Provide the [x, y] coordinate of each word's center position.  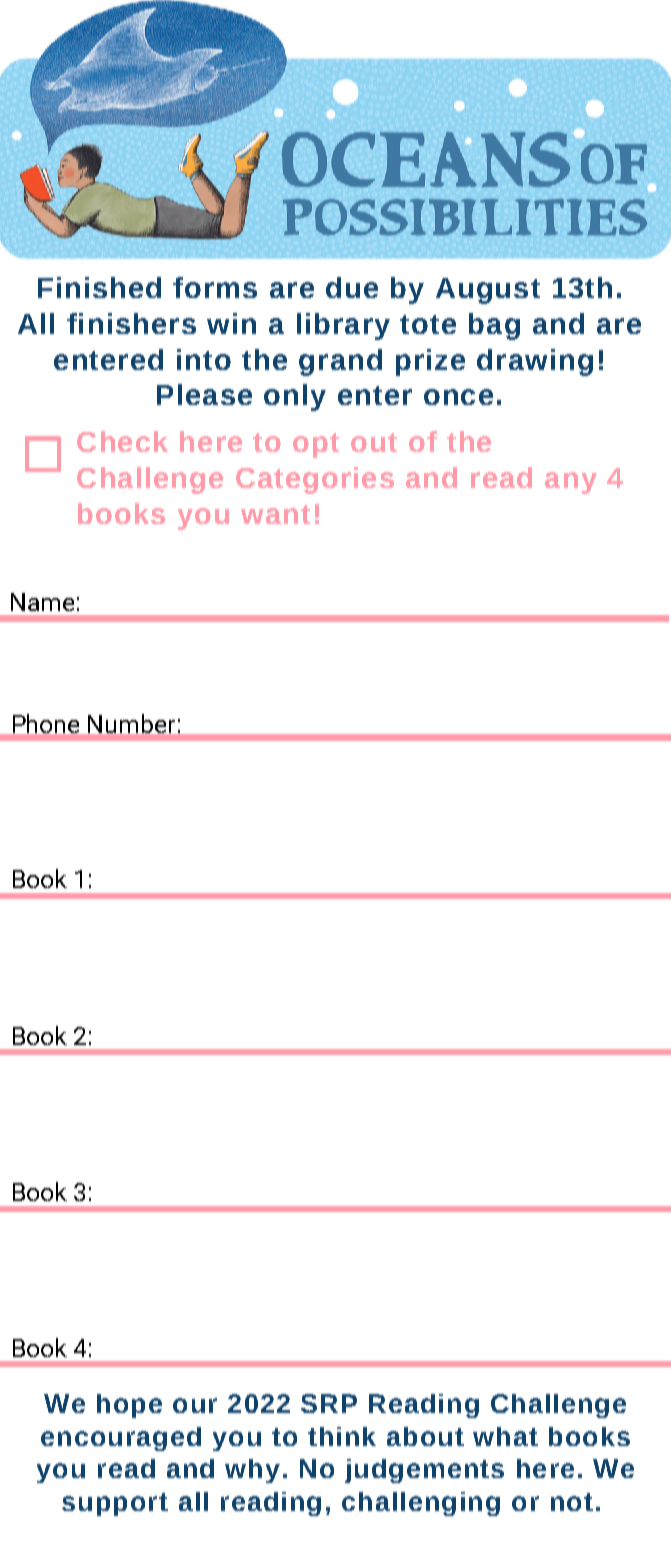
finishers [131, 323]
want [275, 514]
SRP [329, 1403]
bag [494, 326]
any [571, 483]
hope [129, 1406]
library [343, 326]
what [505, 1436]
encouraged [121, 1439]
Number [131, 723]
